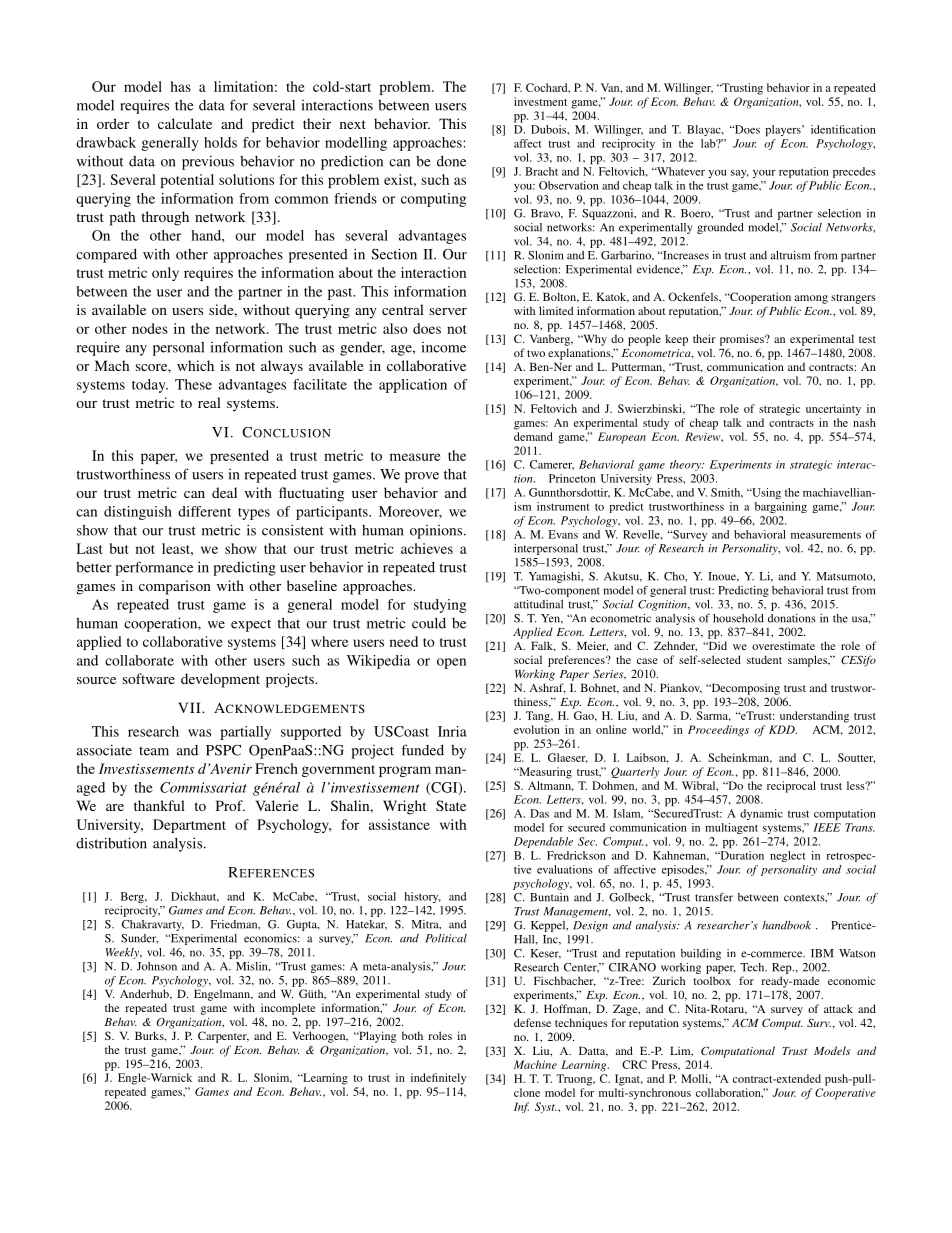 The height and width of the screenshot is (1233, 952). What do you see at coordinates (451, 161) in the screenshot?
I see `done` at bounding box center [451, 161].
